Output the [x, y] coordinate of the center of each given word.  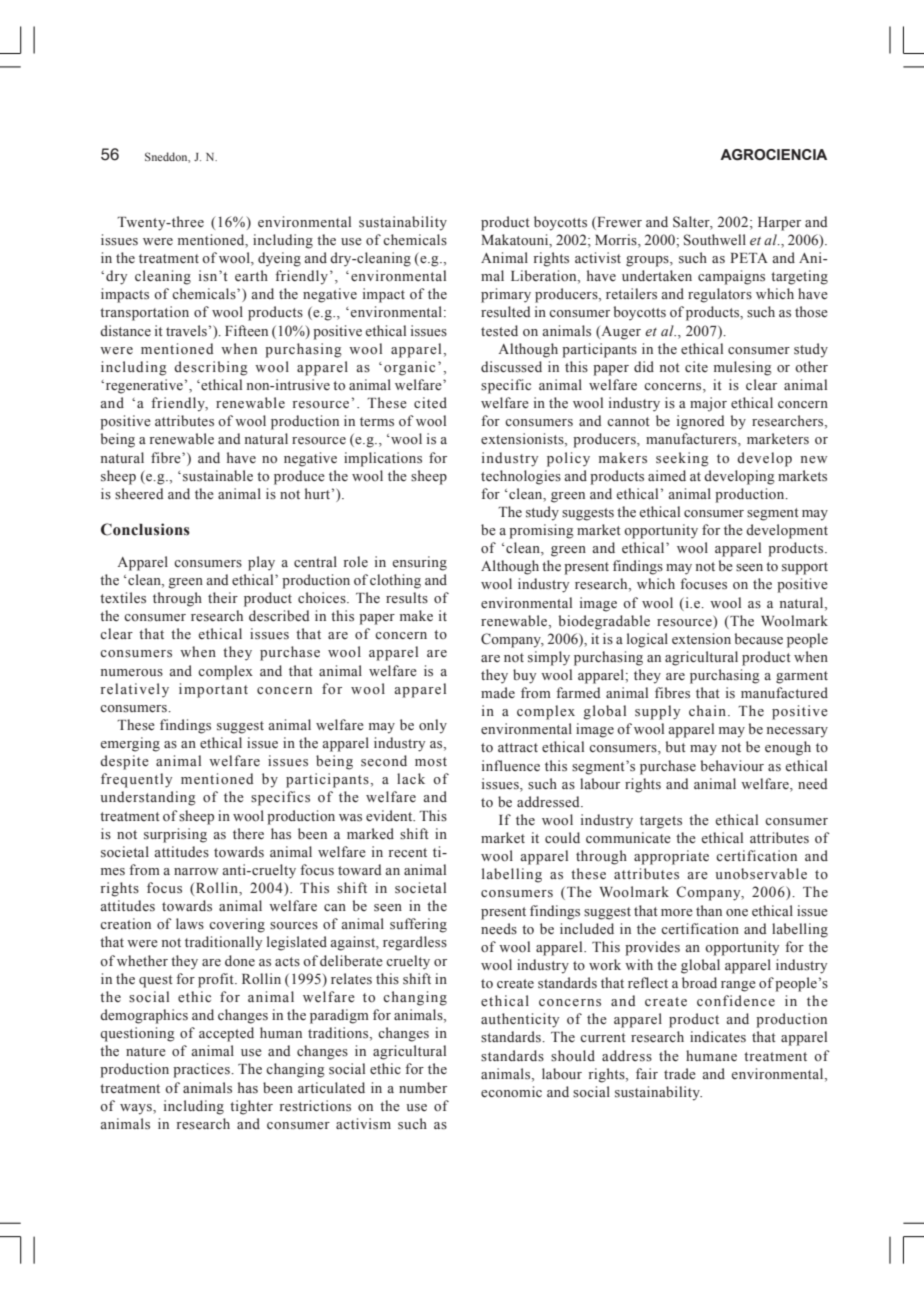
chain [707, 710]
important [213, 690]
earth [251, 275]
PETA [749, 258]
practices [202, 1070]
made [498, 692]
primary [506, 295]
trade [680, 1074]
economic [511, 1092]
